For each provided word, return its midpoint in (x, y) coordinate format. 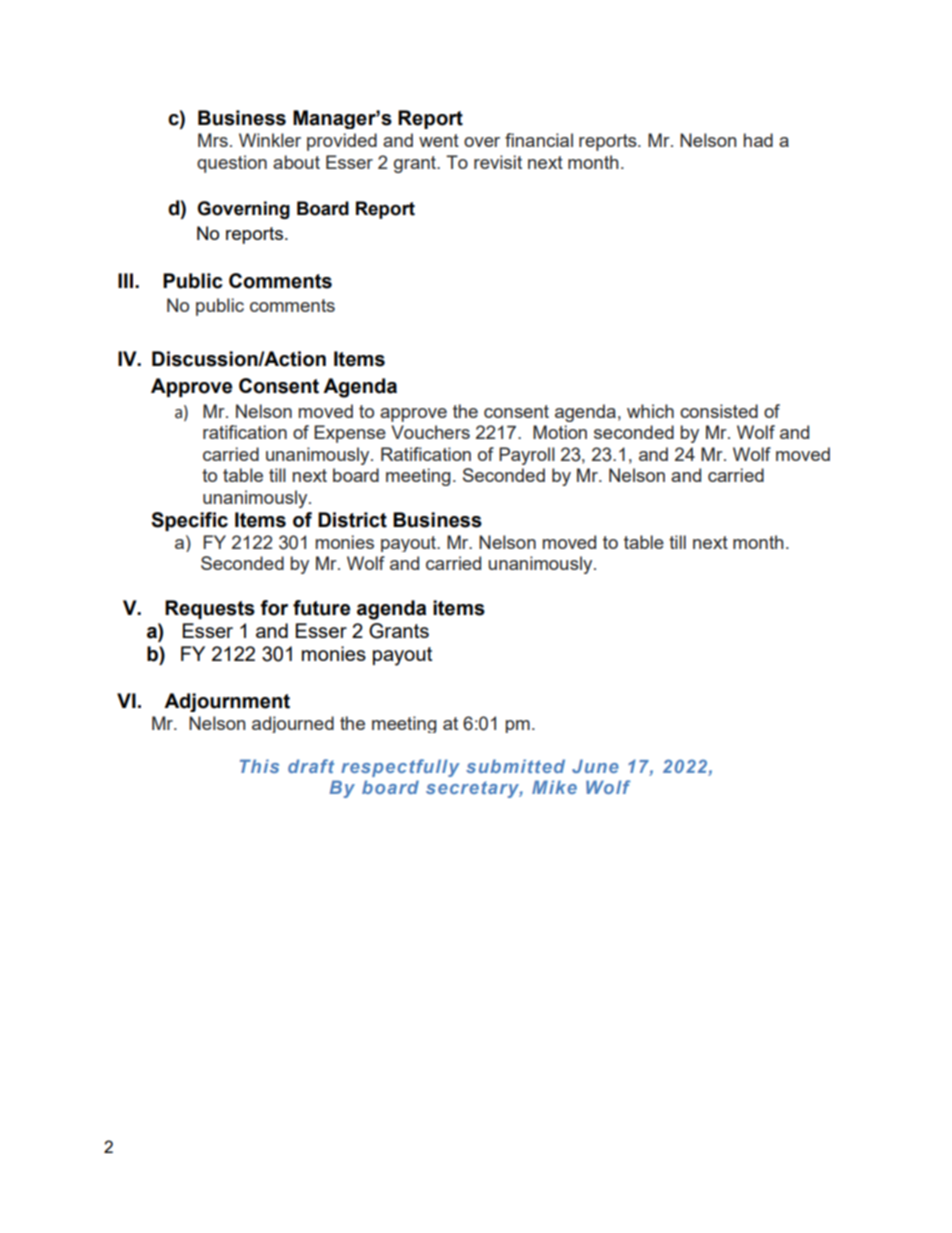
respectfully (400, 768)
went (439, 140)
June (595, 766)
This (259, 766)
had (758, 140)
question (232, 164)
